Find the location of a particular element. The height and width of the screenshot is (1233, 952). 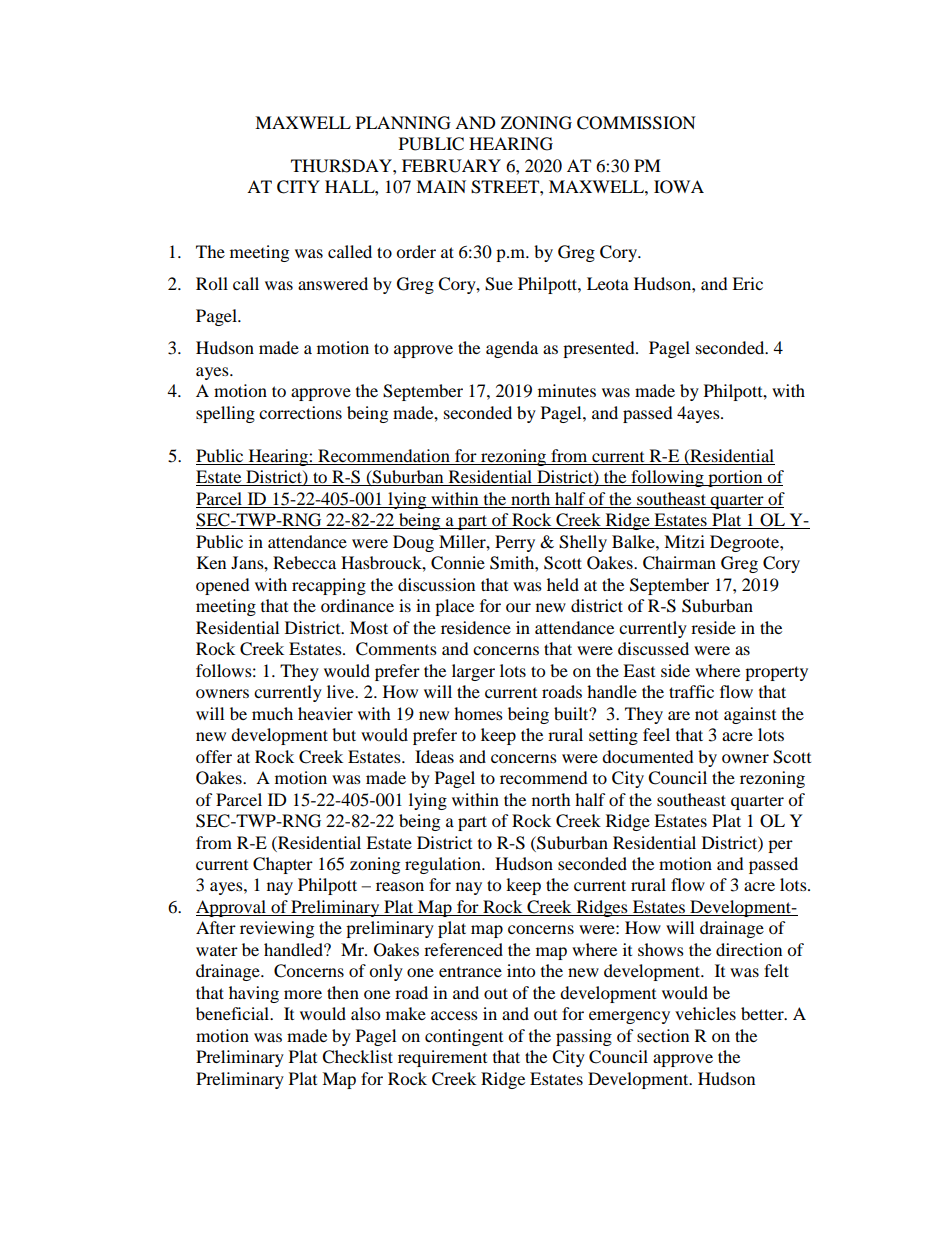

documented is located at coordinates (648, 756).
